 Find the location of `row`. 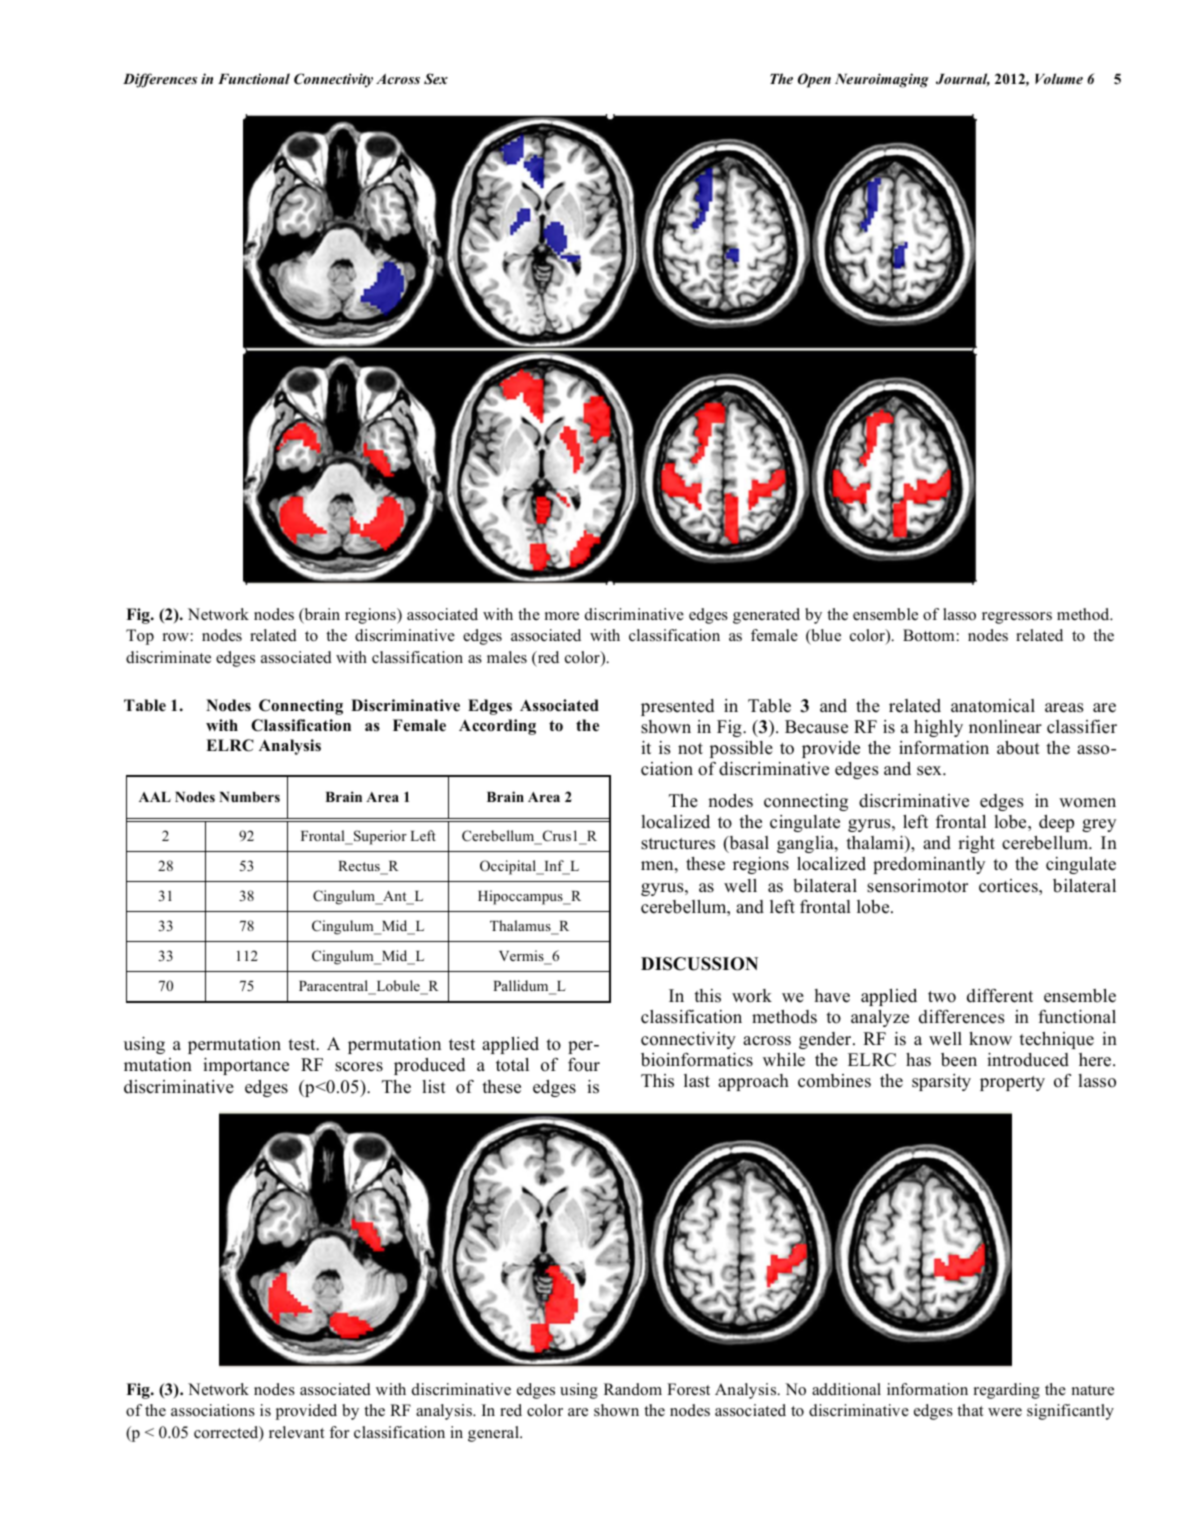

row is located at coordinates (176, 637).
